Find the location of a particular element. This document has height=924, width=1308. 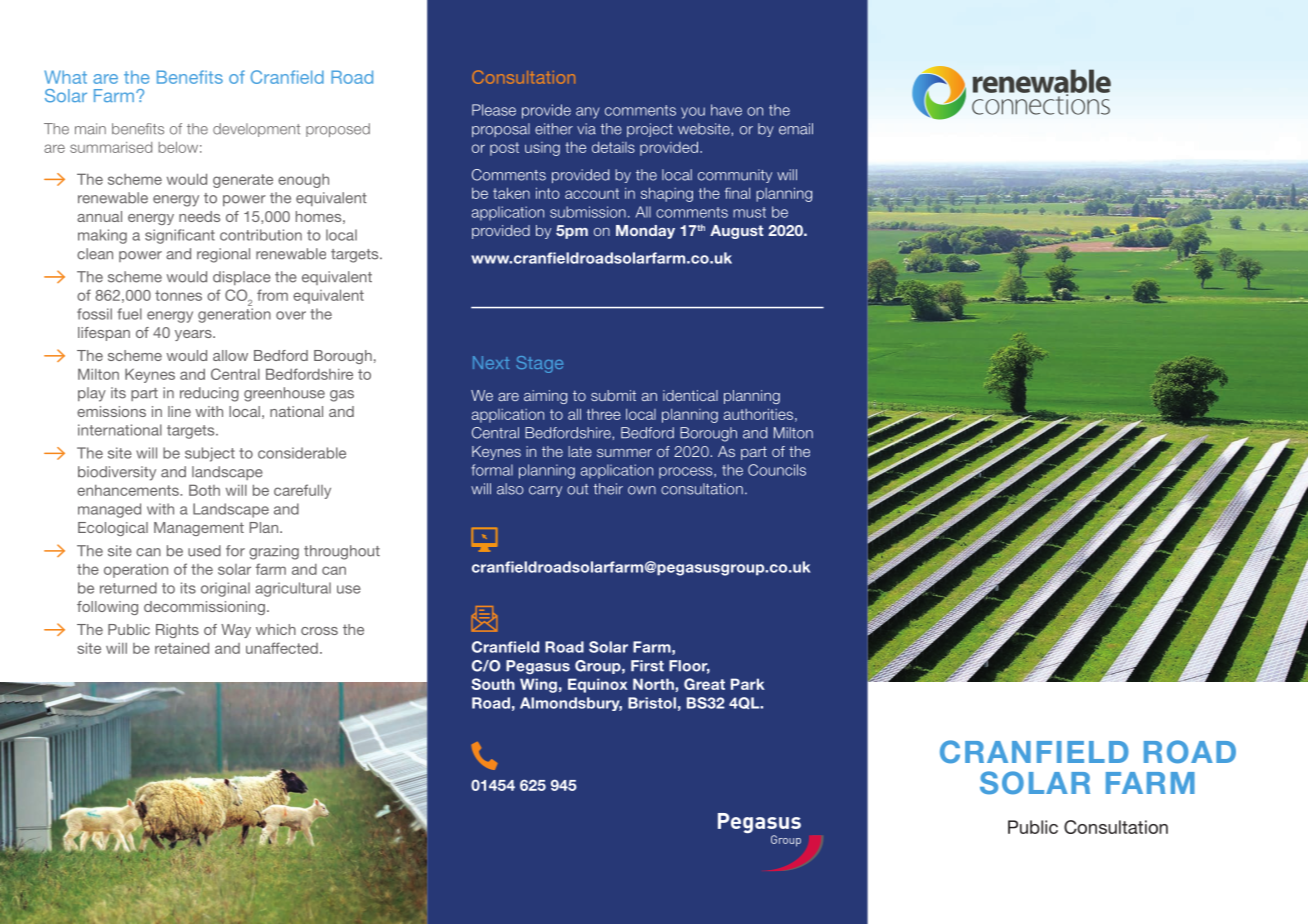

Great is located at coordinates (704, 684).
